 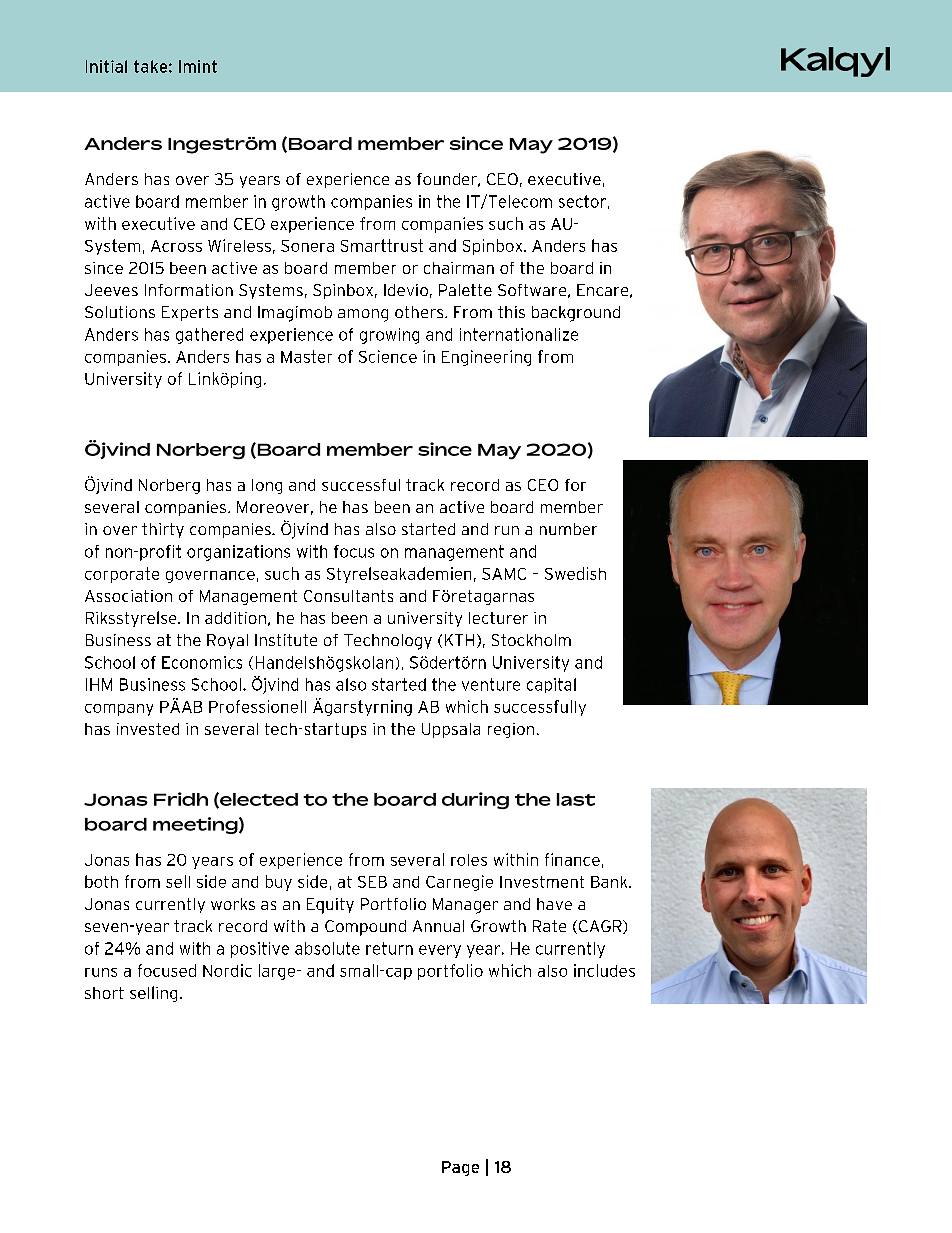 I want to click on Page, so click(x=460, y=1168).
